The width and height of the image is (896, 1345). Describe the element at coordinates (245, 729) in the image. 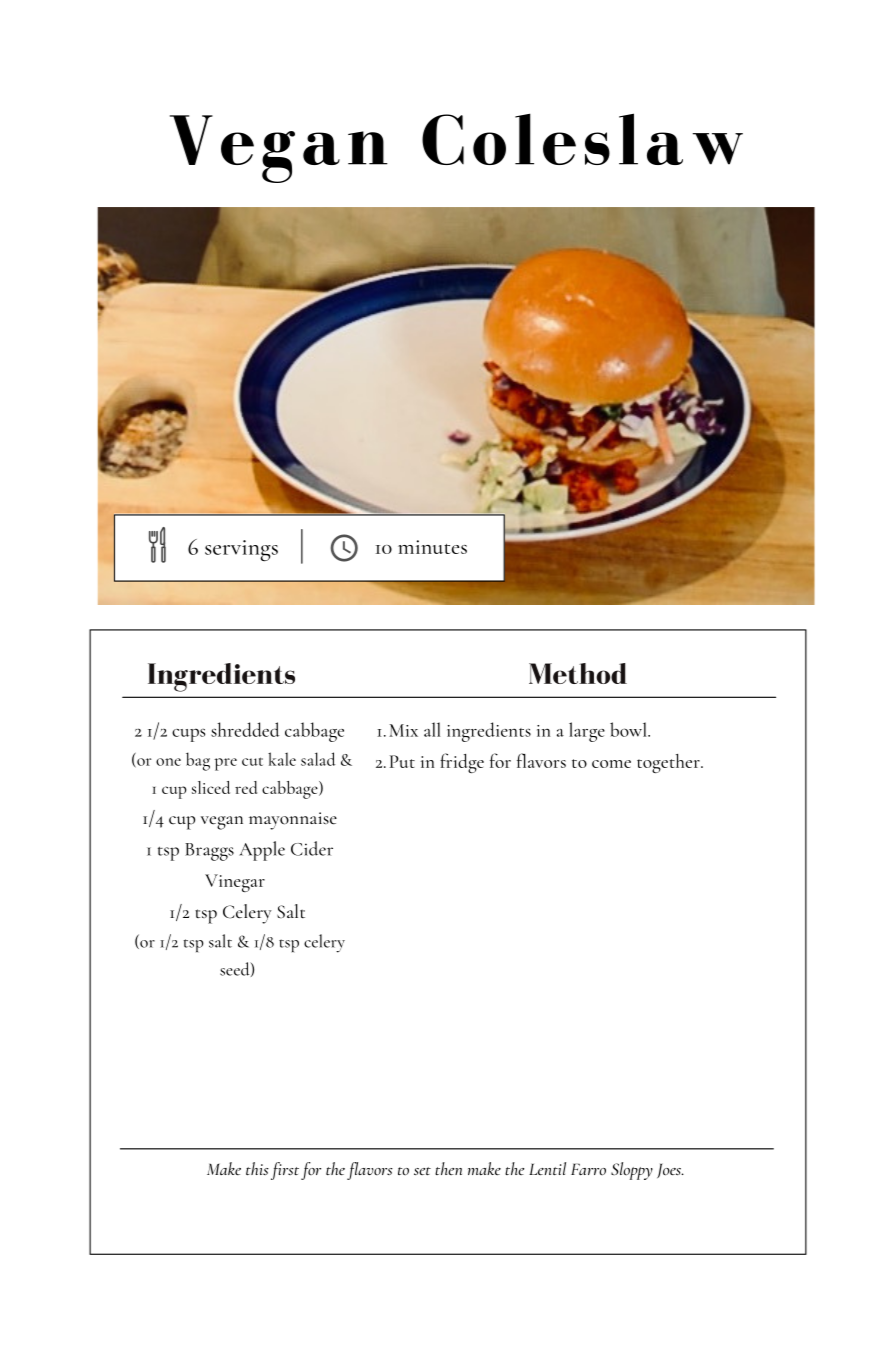

I see `shredded` at that location.
